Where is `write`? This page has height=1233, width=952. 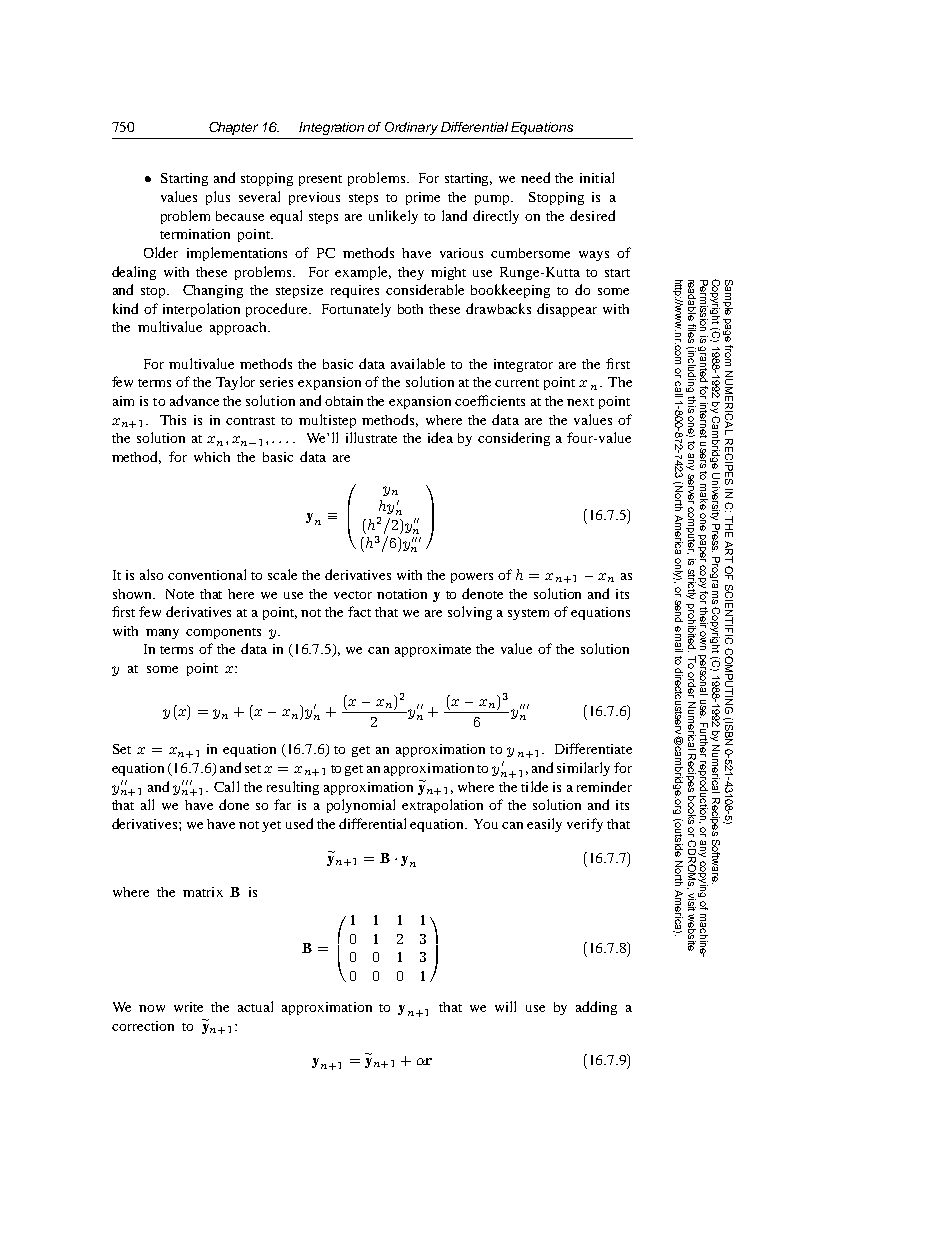
write is located at coordinates (188, 1007).
